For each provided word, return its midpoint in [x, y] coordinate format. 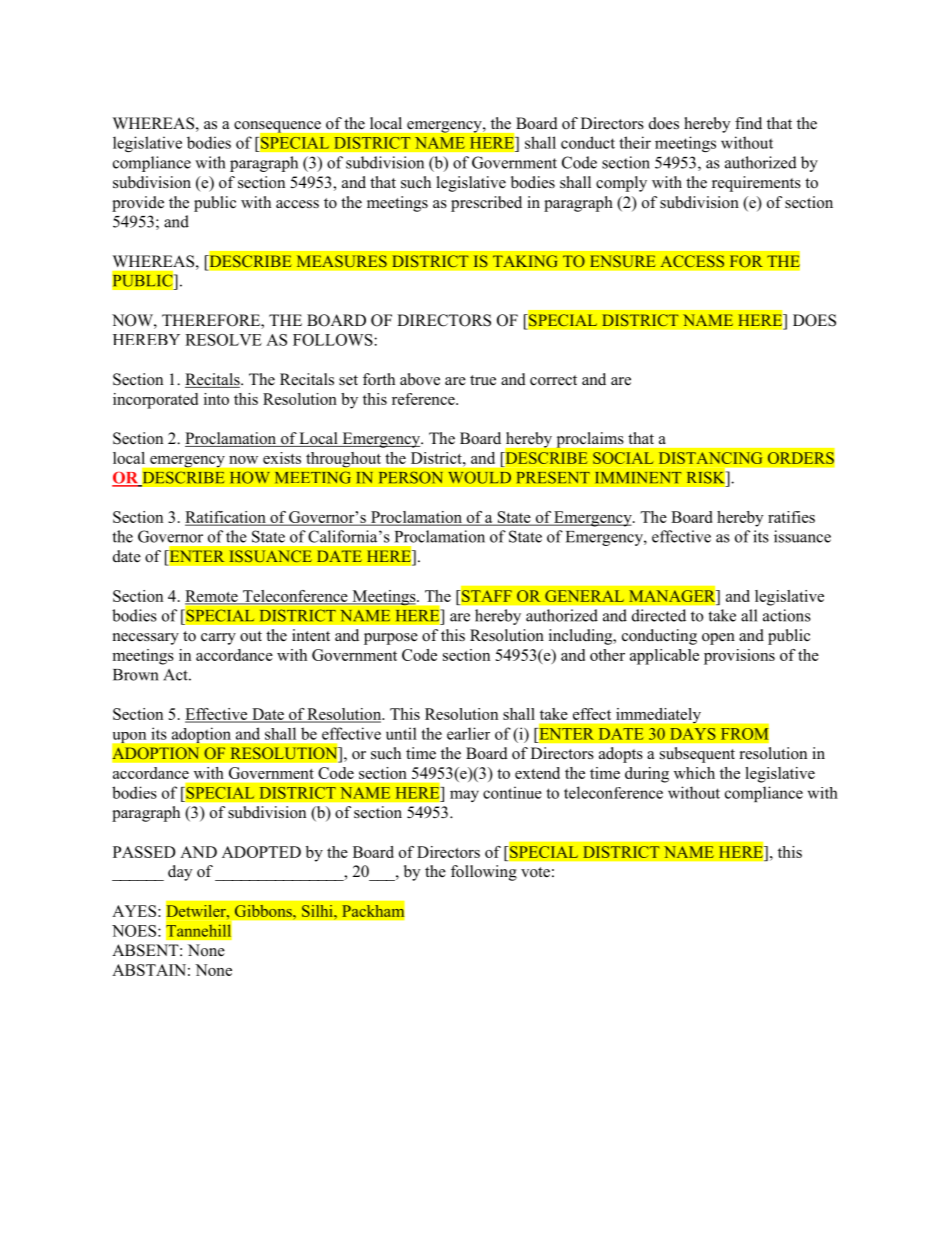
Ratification [226, 518]
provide [138, 204]
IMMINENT [638, 478]
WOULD [479, 477]
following [484, 873]
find [748, 123]
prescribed [486, 204]
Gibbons [264, 911]
